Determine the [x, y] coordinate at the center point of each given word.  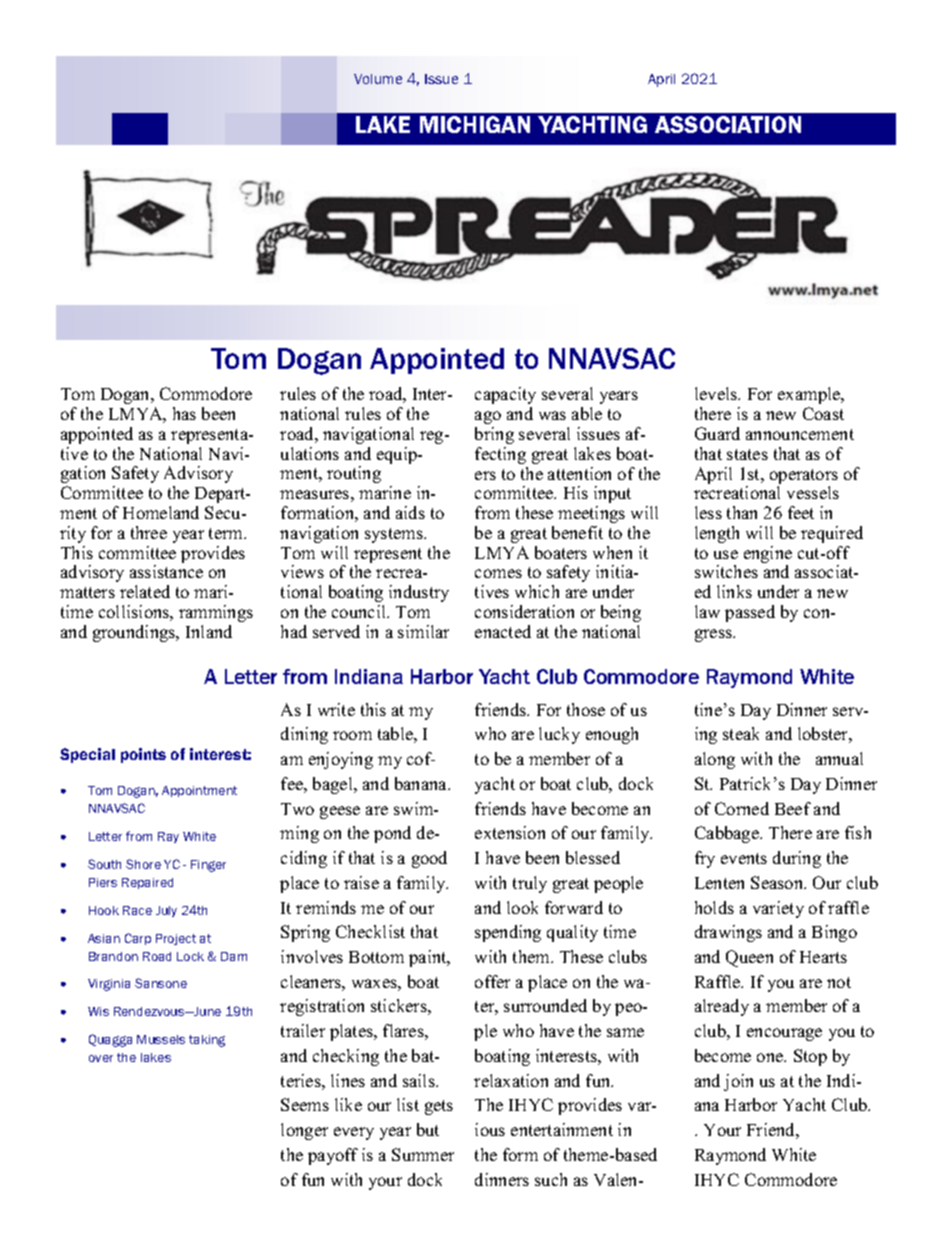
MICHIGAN [475, 124]
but [428, 1129]
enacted [503, 631]
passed [750, 613]
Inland [209, 631]
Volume [378, 79]
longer [304, 1131]
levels [717, 393]
